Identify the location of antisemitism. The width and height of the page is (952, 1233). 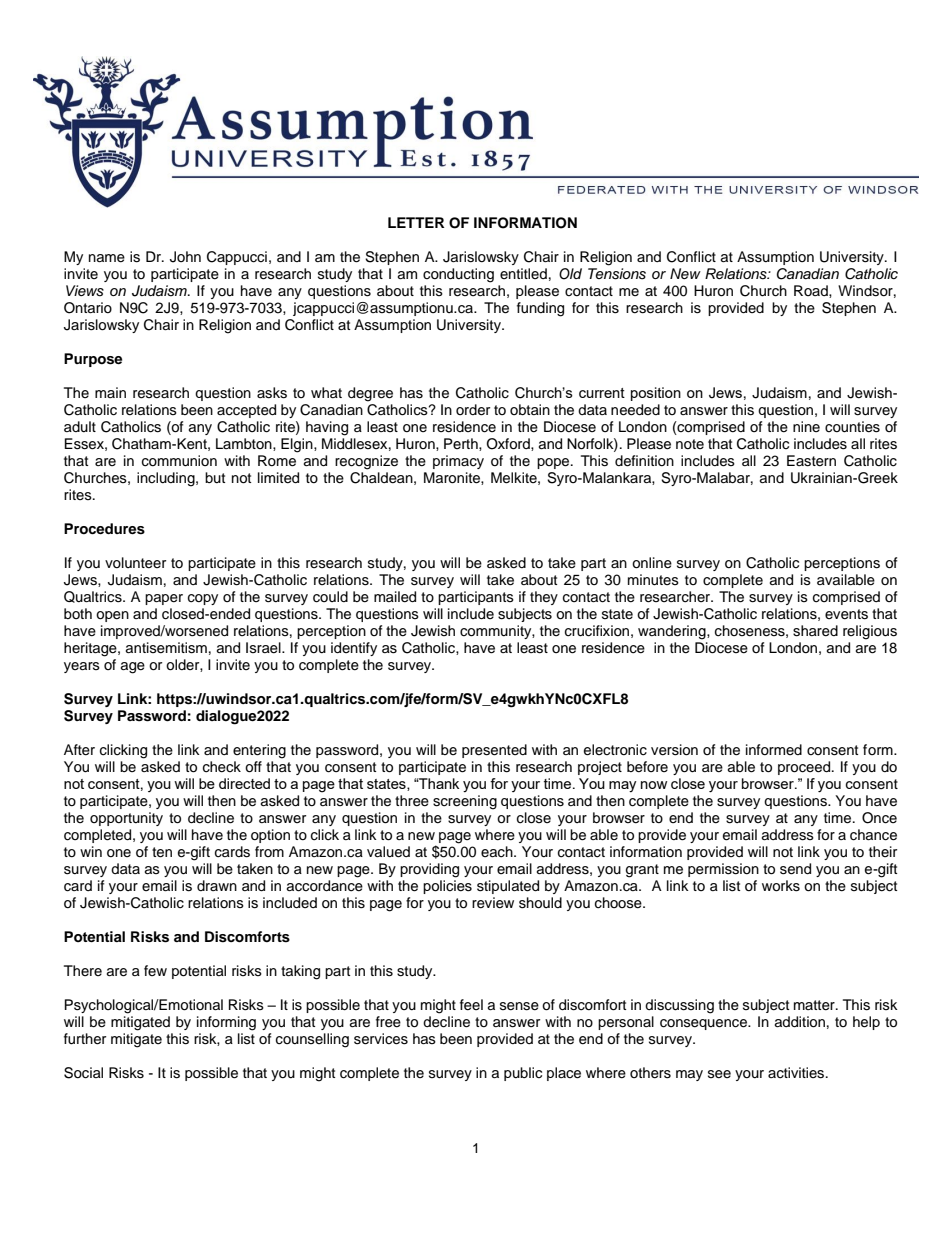
(166, 648).
